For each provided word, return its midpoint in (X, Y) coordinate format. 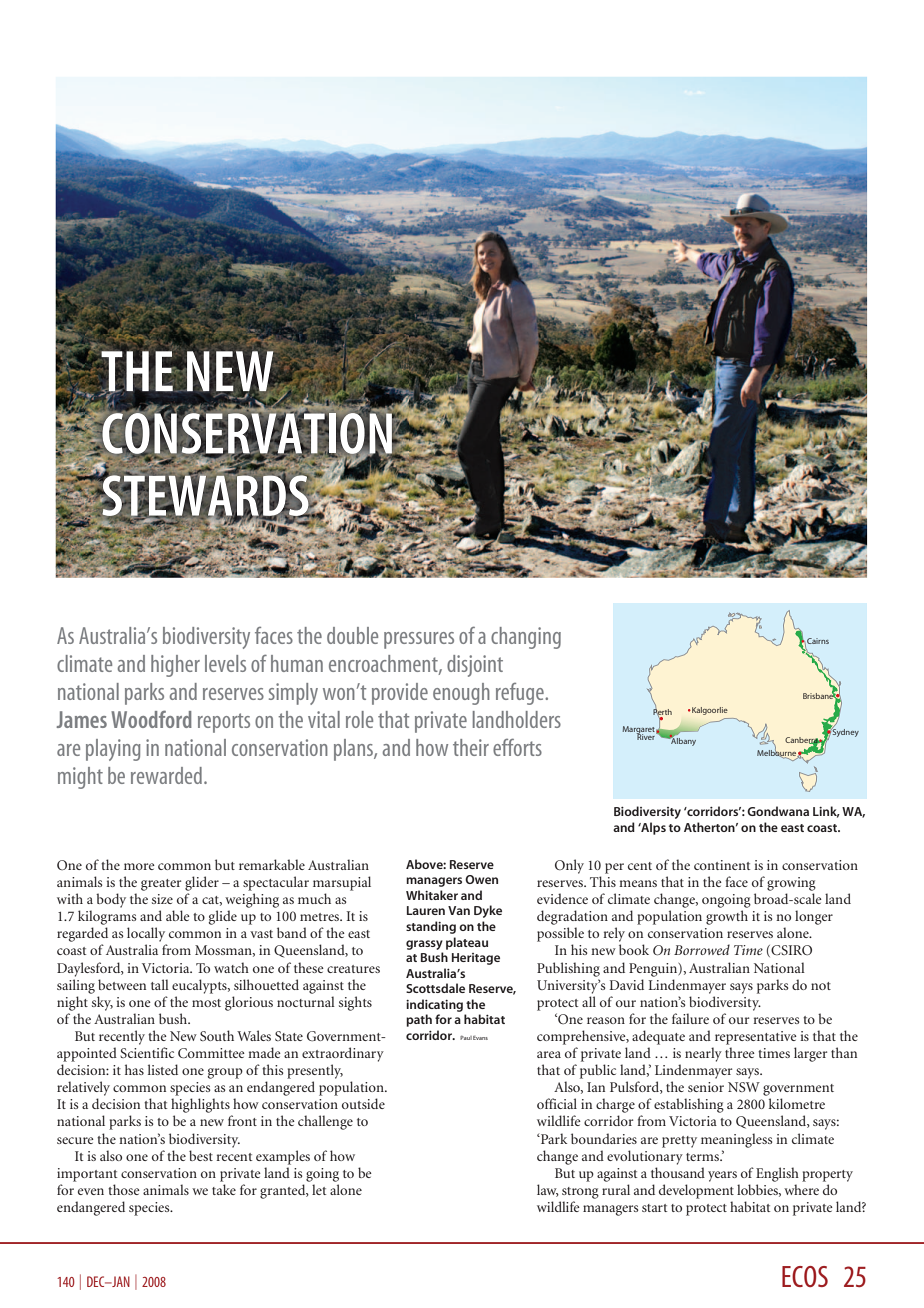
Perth (662, 711)
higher (175, 666)
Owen (481, 879)
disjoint (475, 666)
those (124, 1189)
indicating (434, 1005)
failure (690, 1018)
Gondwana (778, 811)
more (139, 866)
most (206, 1003)
